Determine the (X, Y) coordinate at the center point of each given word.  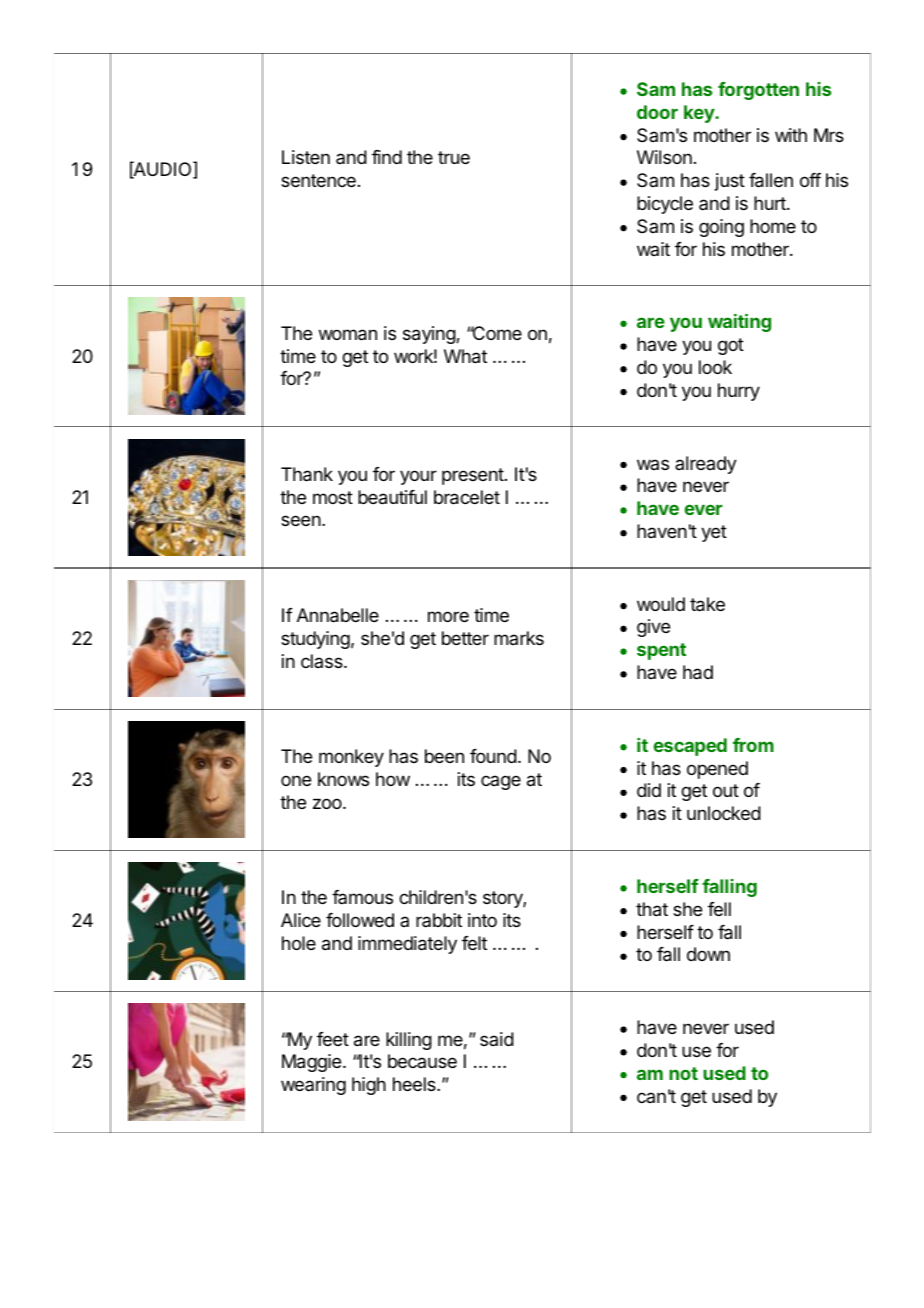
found (493, 756)
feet (333, 1039)
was (653, 464)
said (497, 1039)
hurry (739, 392)
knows (343, 779)
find (387, 157)
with (791, 135)
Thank (307, 474)
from (753, 745)
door (657, 112)
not (683, 1073)
